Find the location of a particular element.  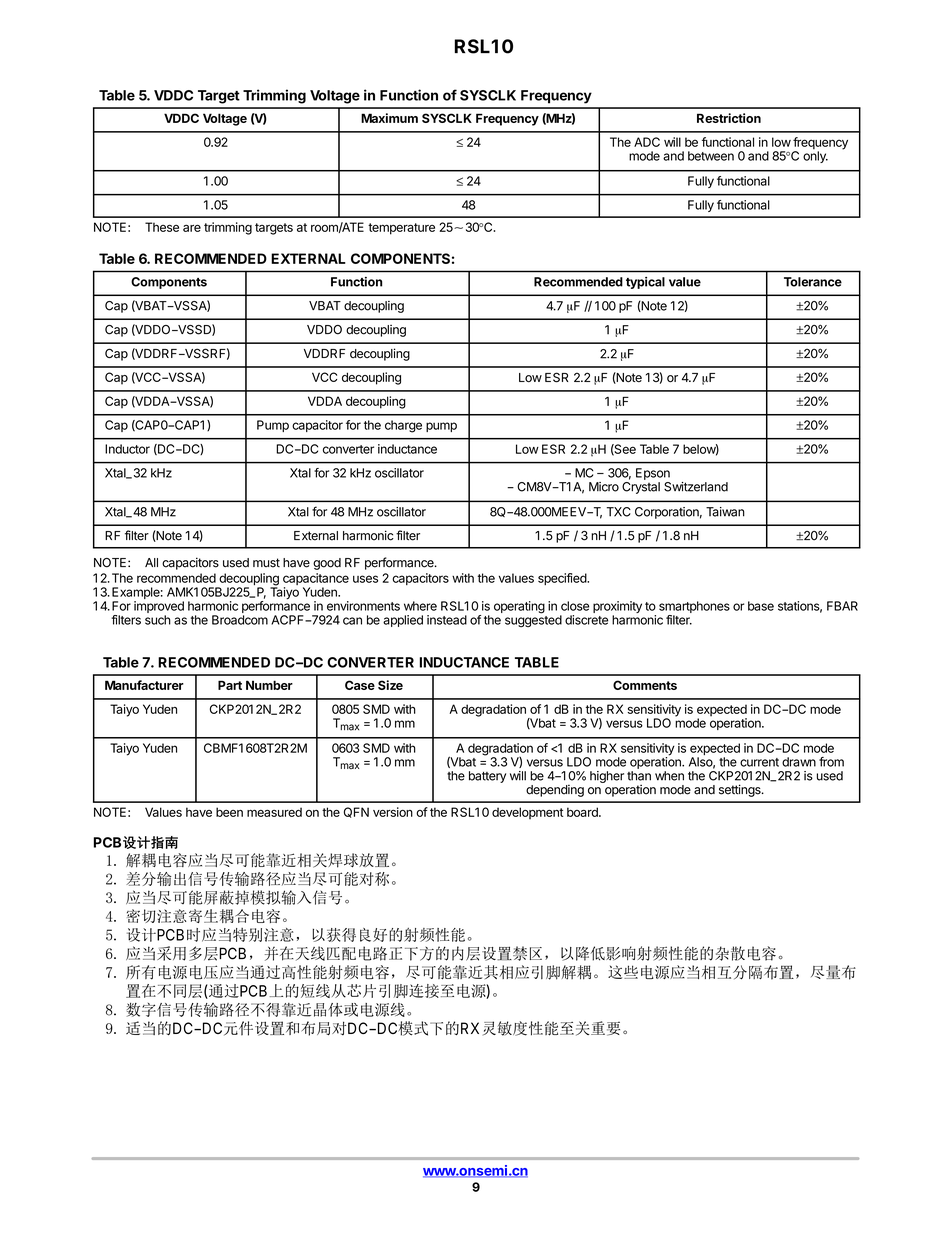

Switzerland is located at coordinates (696, 487).
